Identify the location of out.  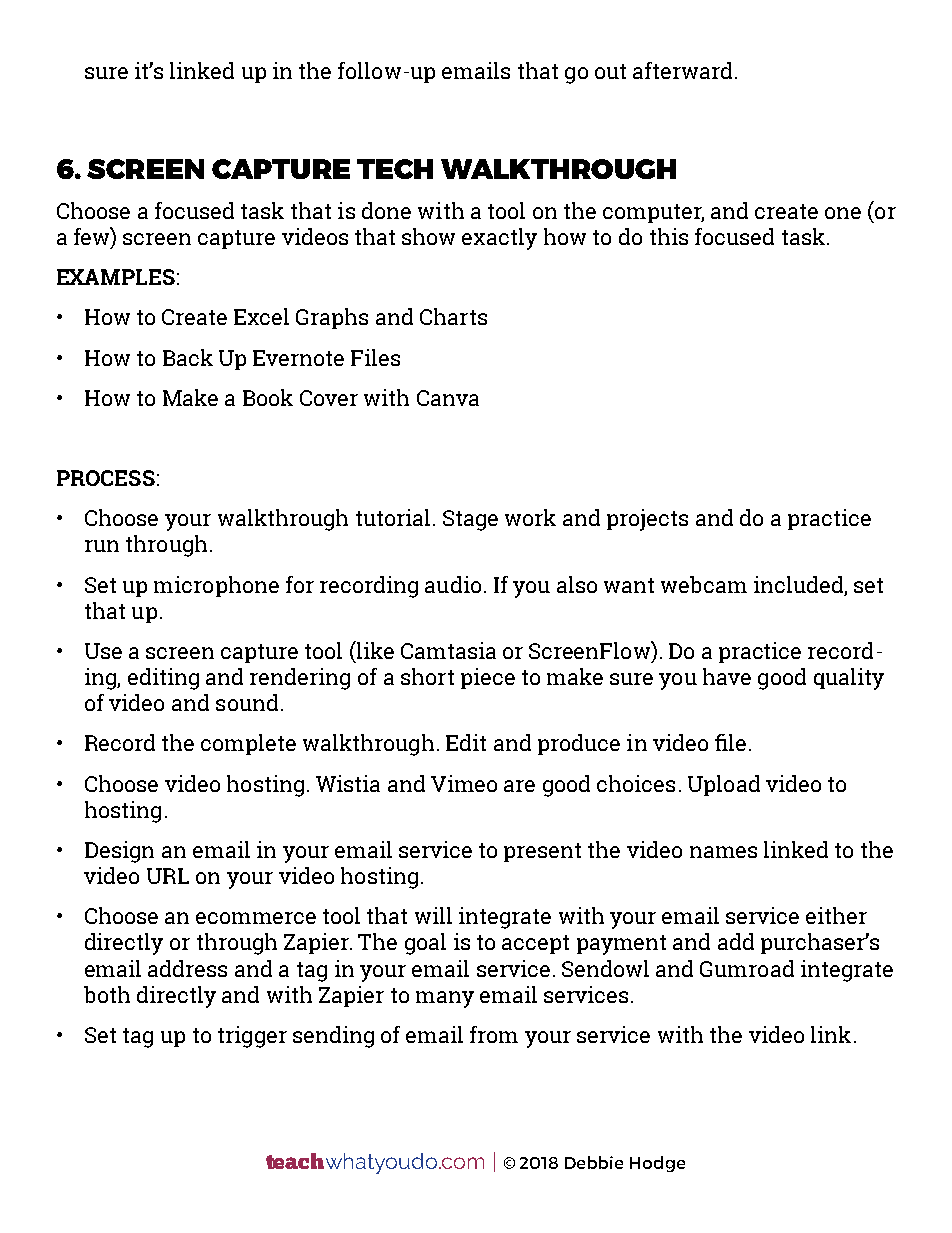
(610, 71).
